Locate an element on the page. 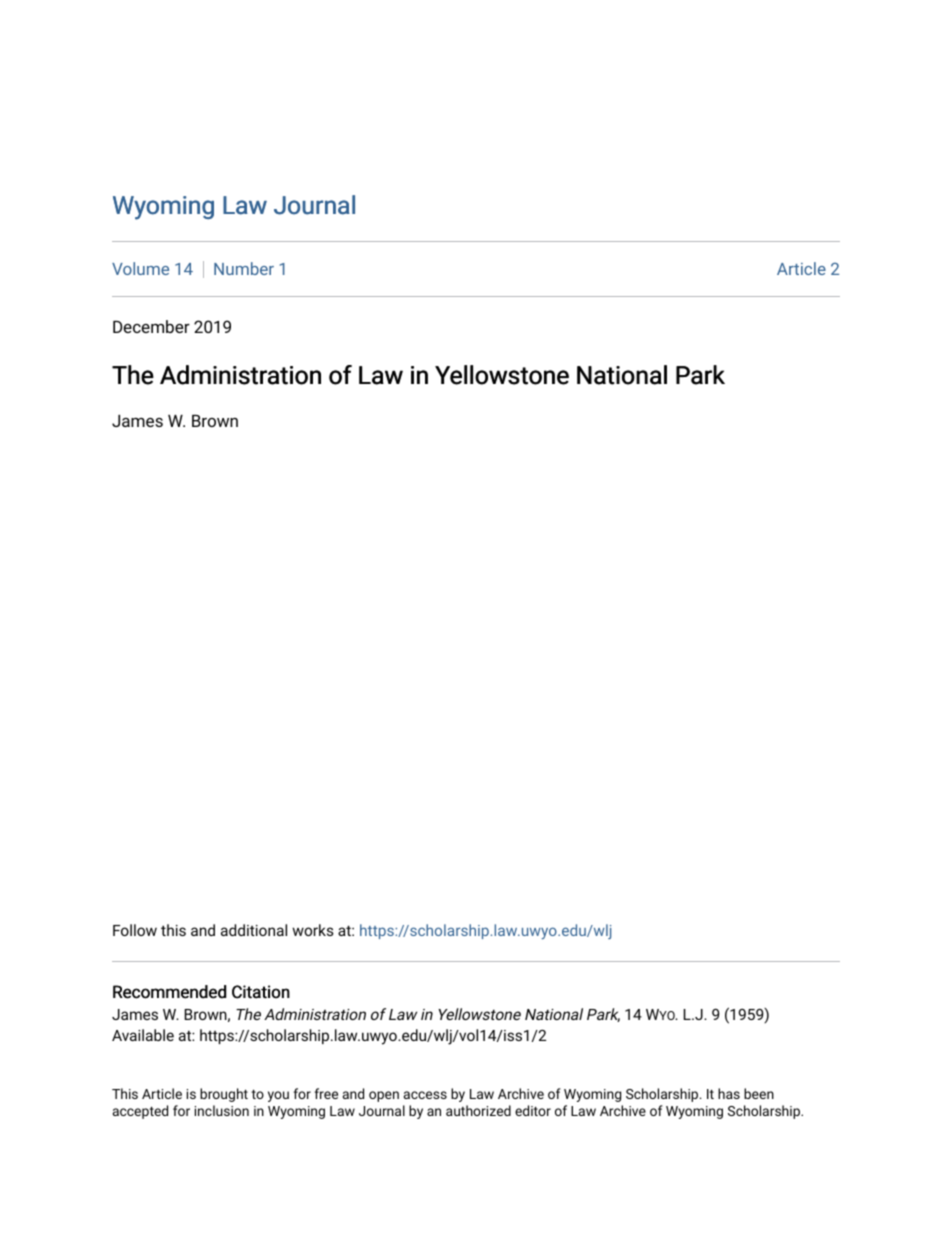 Image resolution: width=952 pixels, height=1233 pixels. access is located at coordinates (425, 1095).
